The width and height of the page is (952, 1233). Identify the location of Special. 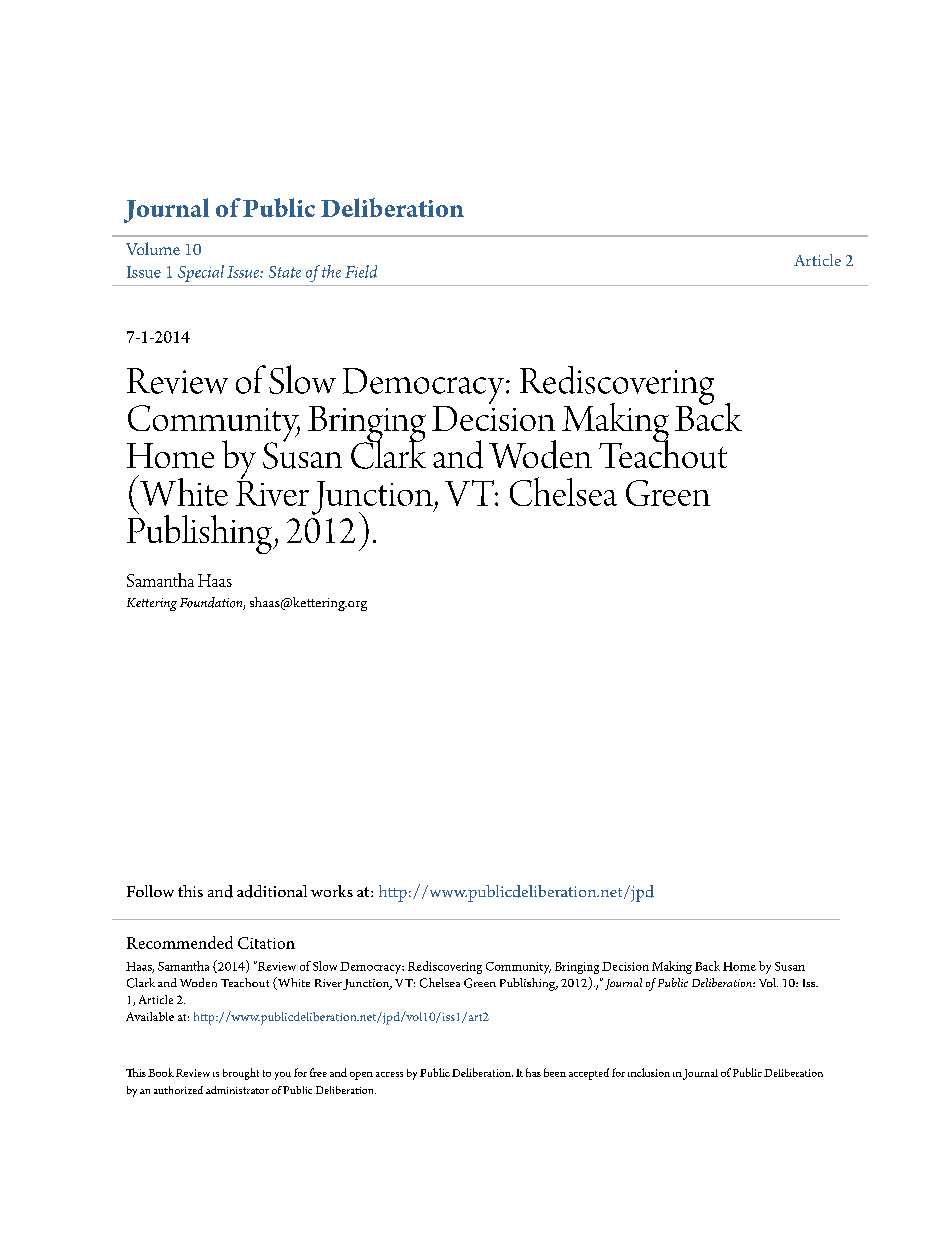
(201, 273).
